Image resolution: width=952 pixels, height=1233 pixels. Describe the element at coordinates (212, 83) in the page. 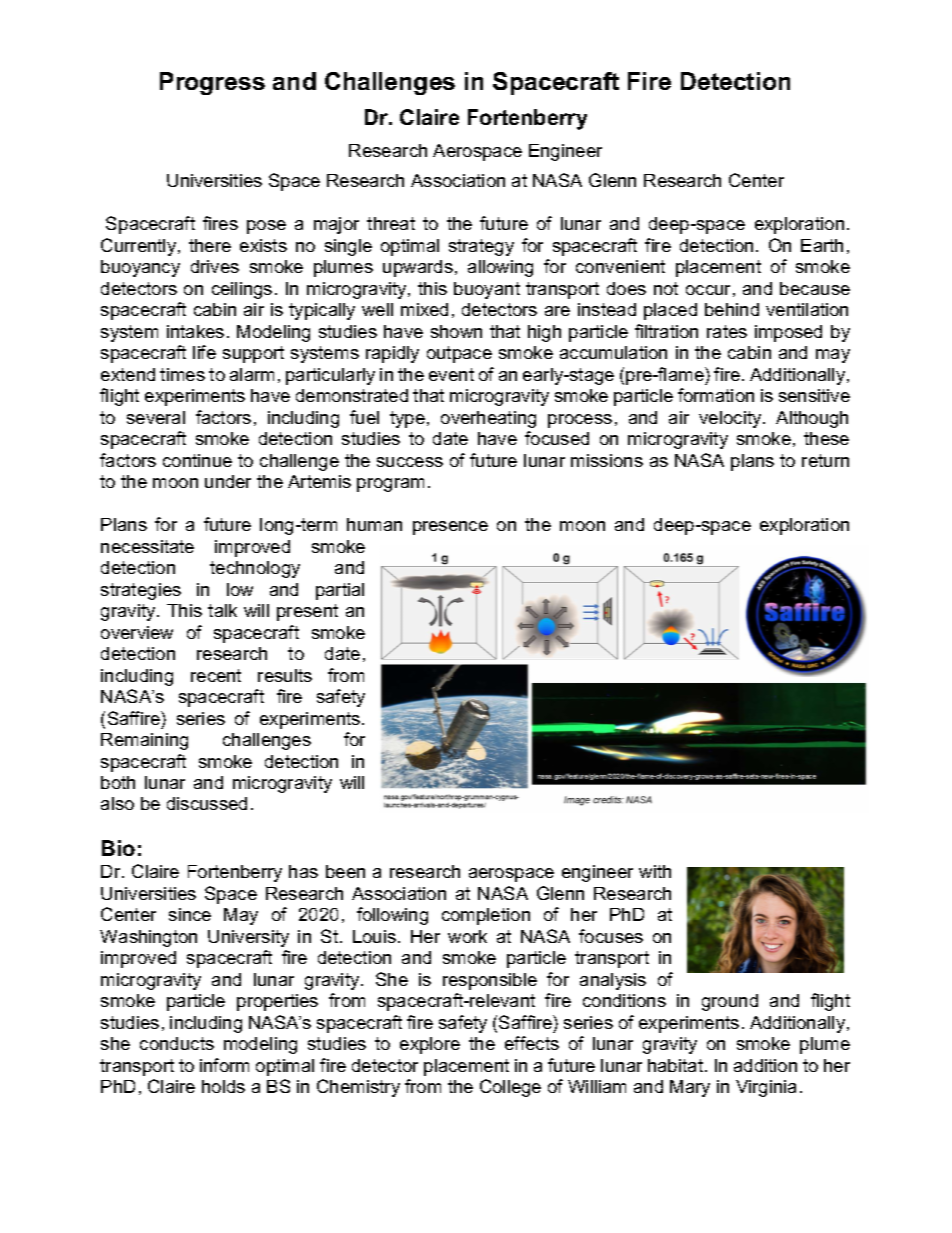

I see `Progress` at that location.
